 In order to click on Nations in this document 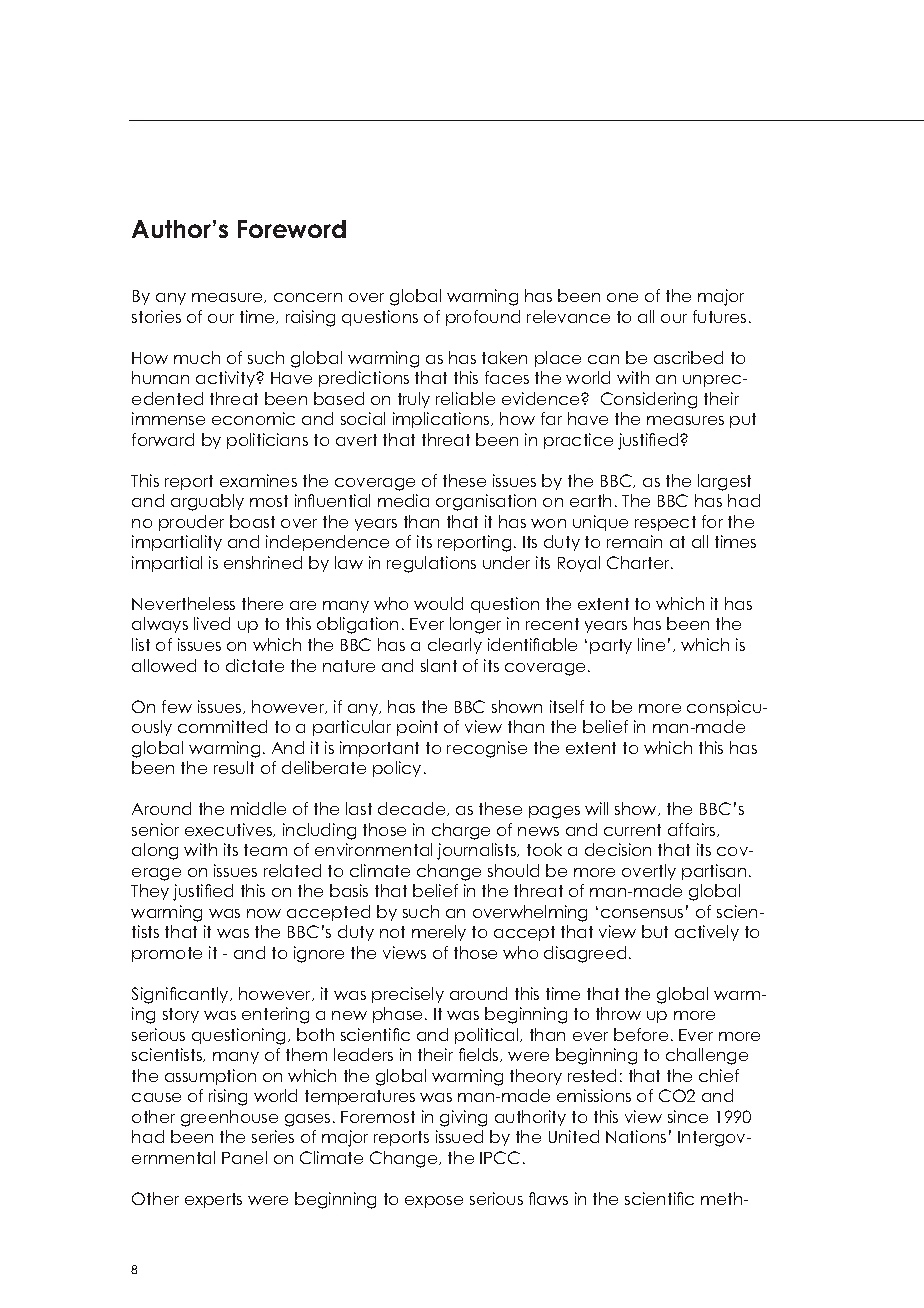, I will do `click(636, 1136)`.
